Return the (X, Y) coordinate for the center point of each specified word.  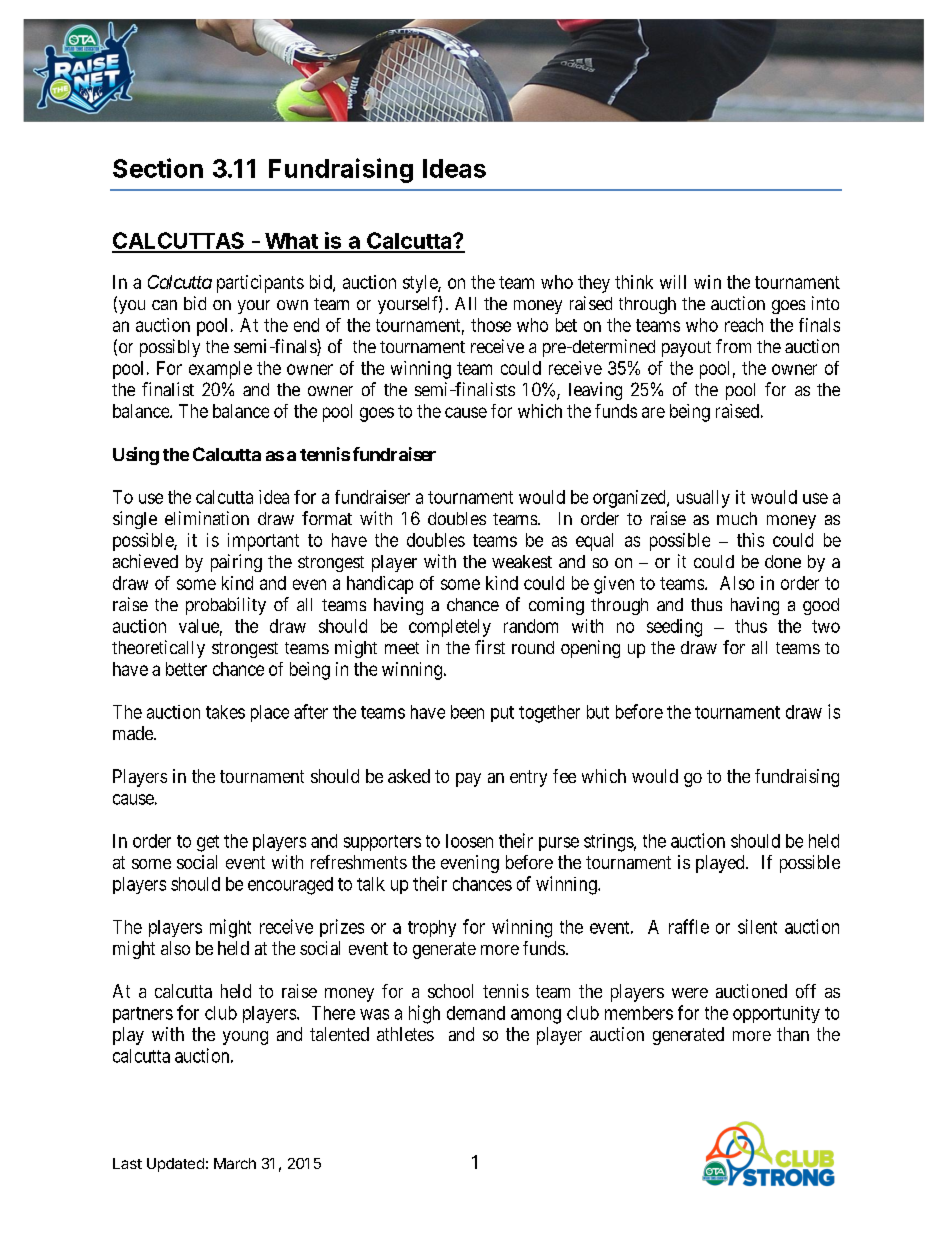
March (235, 1163)
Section (158, 168)
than (793, 1034)
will (673, 282)
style (421, 284)
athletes (405, 1034)
